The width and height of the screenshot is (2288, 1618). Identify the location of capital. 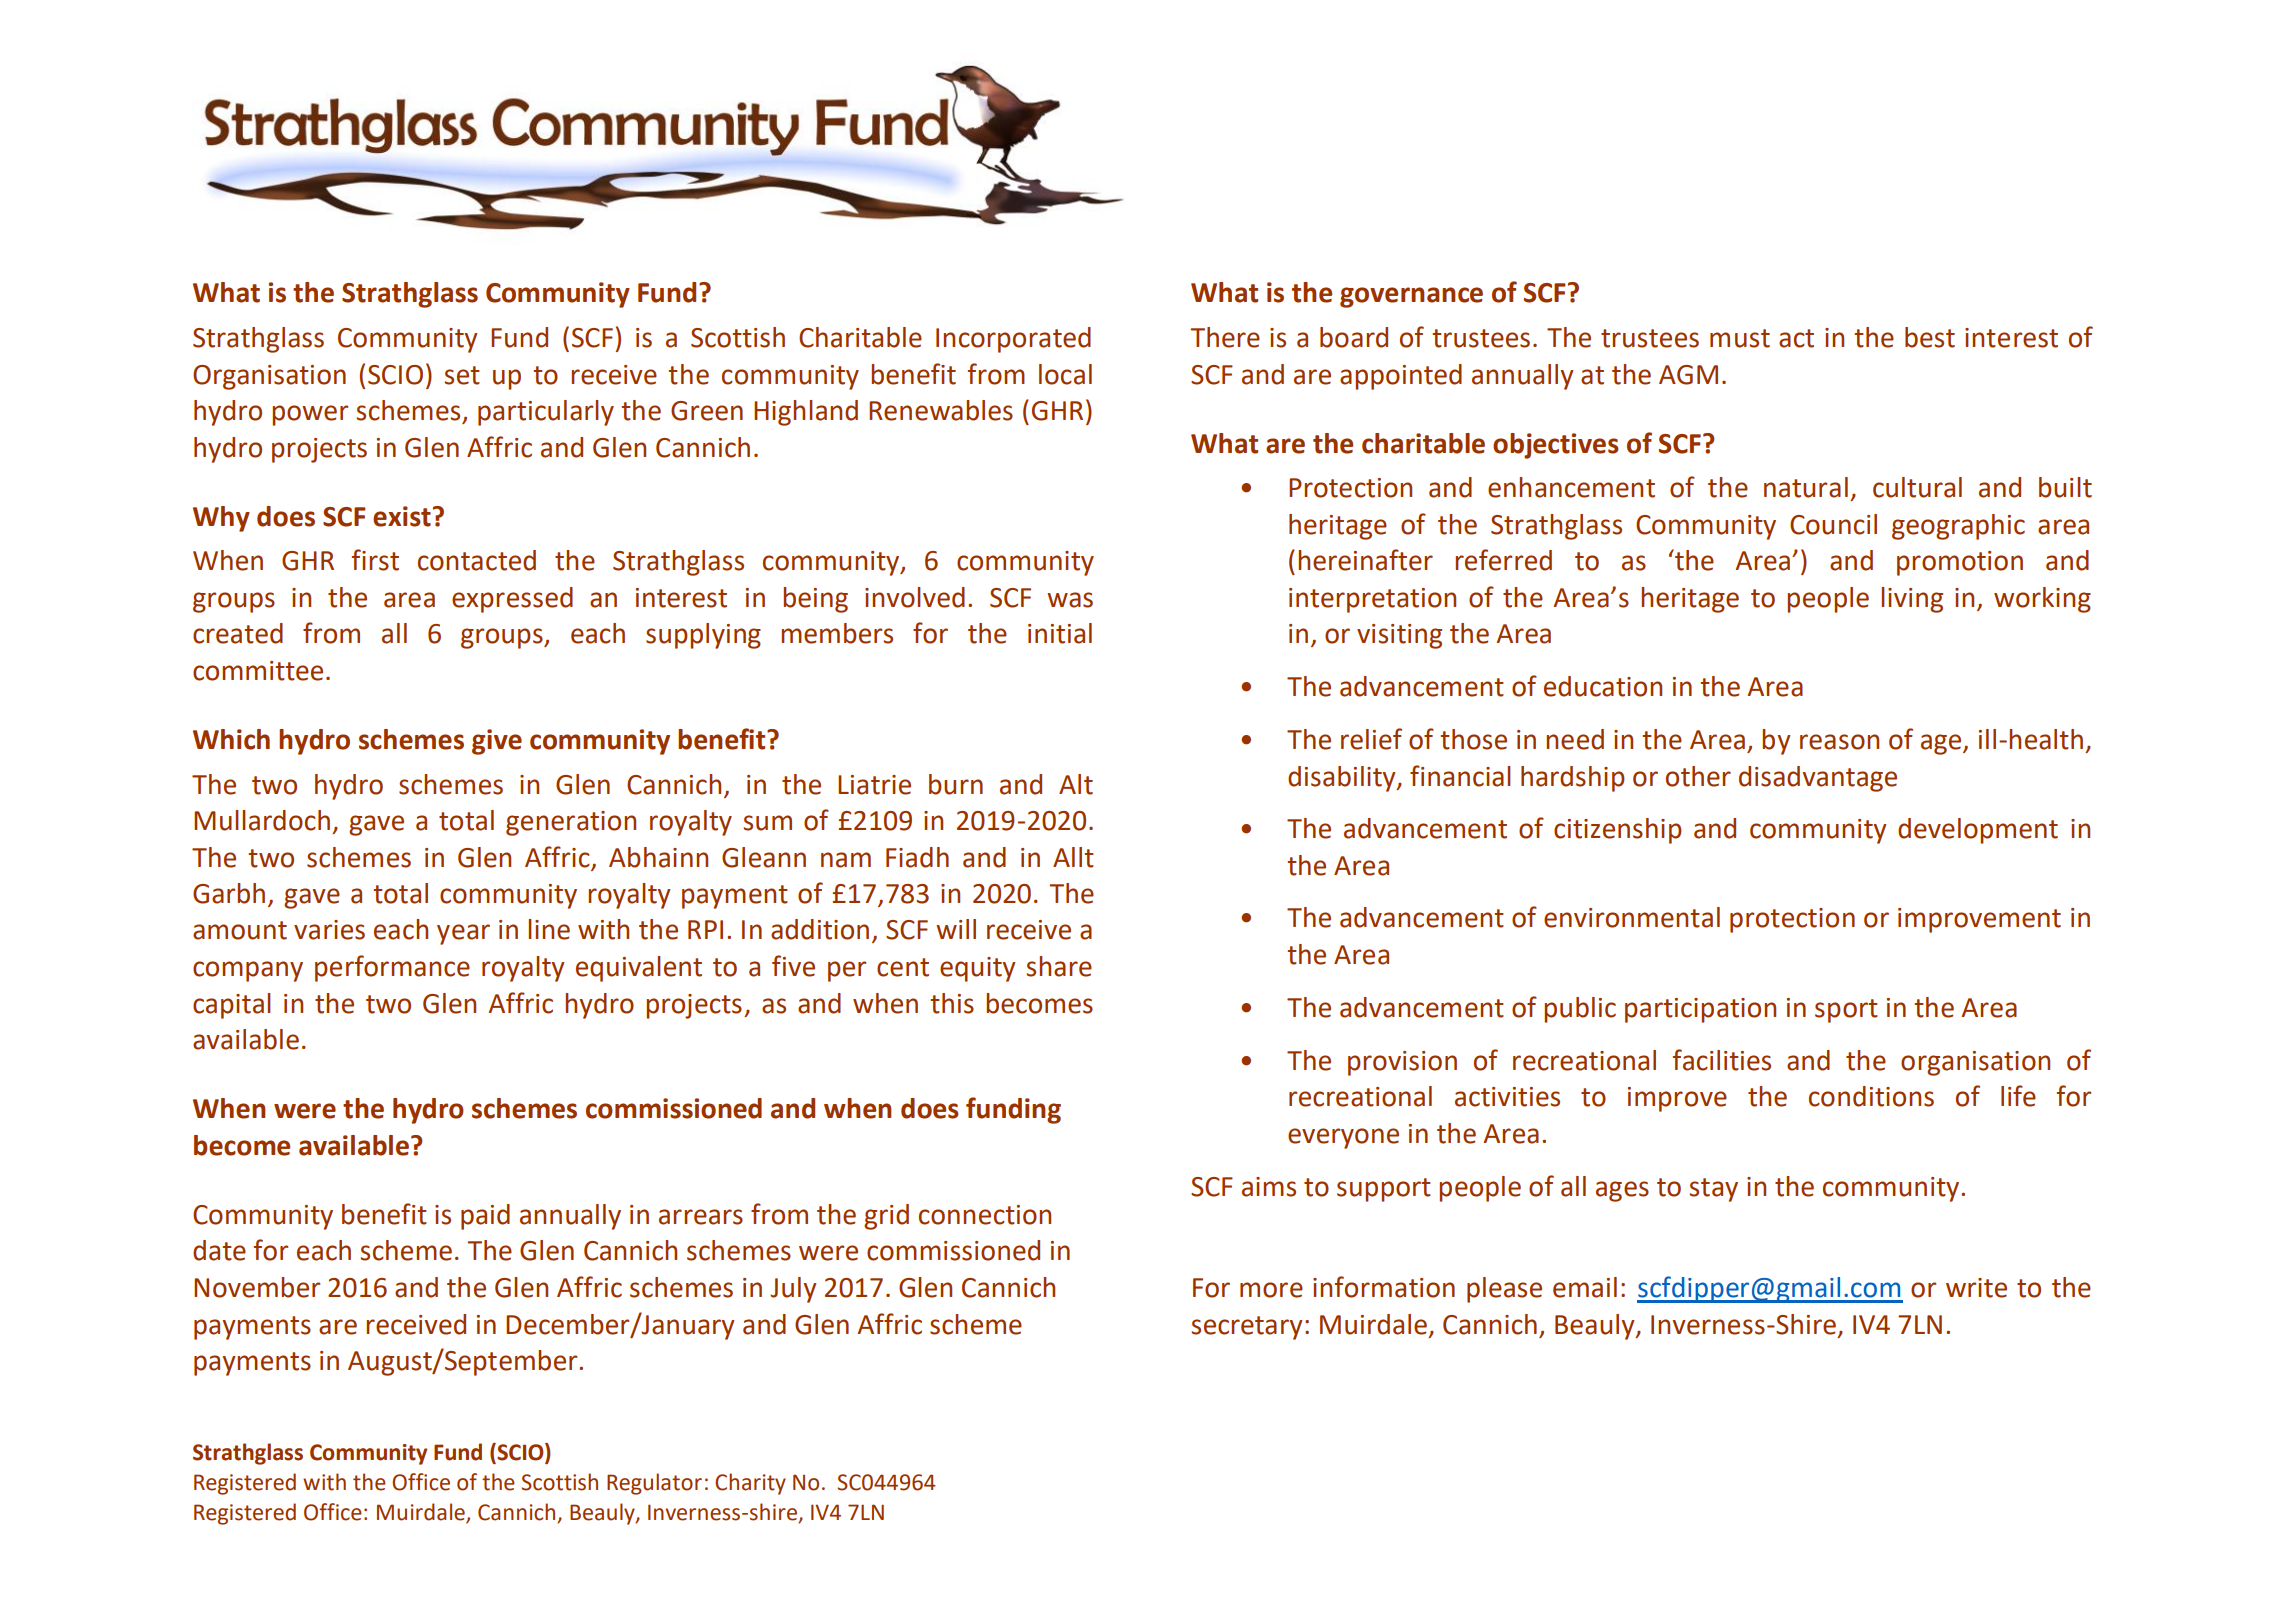
(232, 1006).
